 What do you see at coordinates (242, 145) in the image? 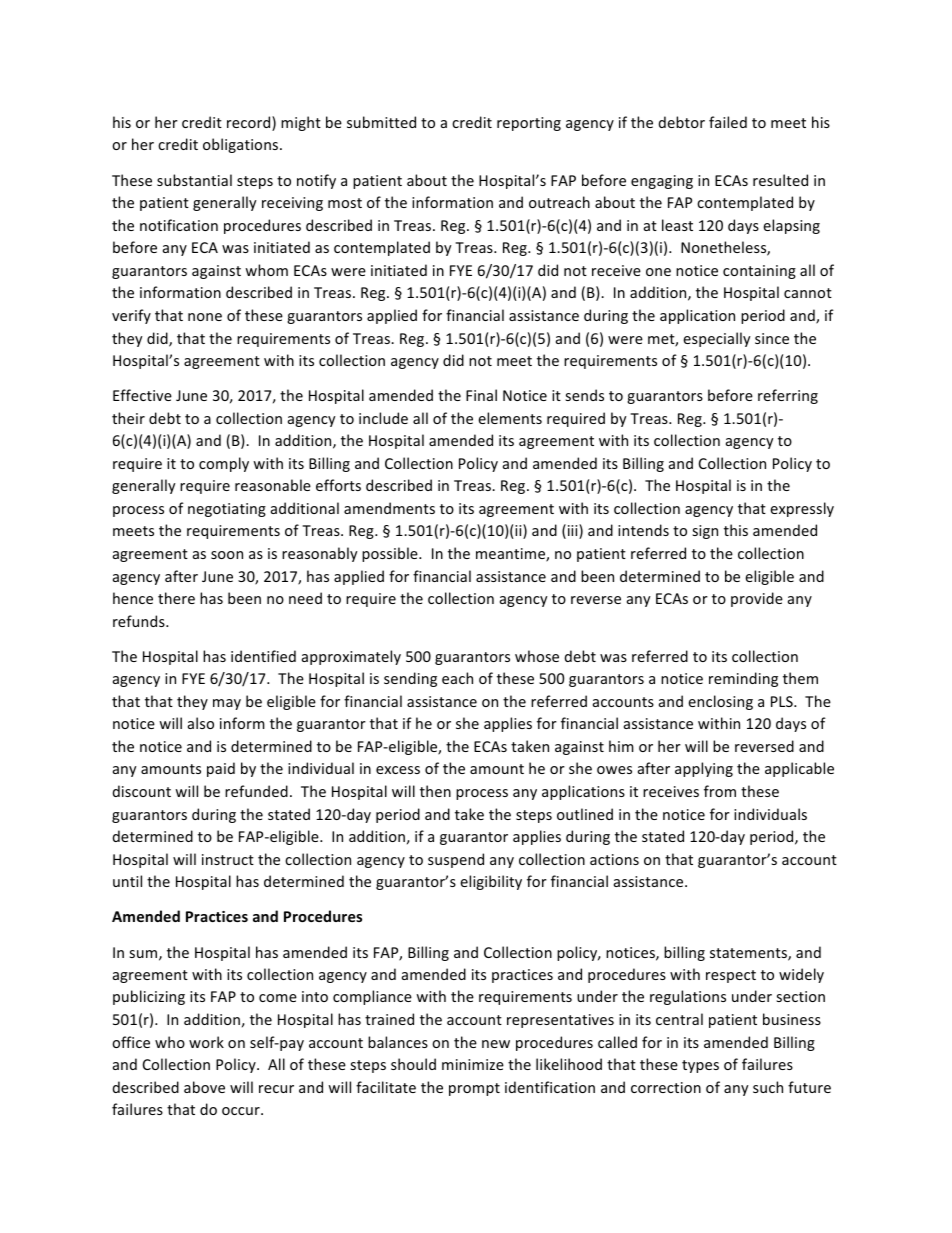
I see `obligations` at bounding box center [242, 145].
